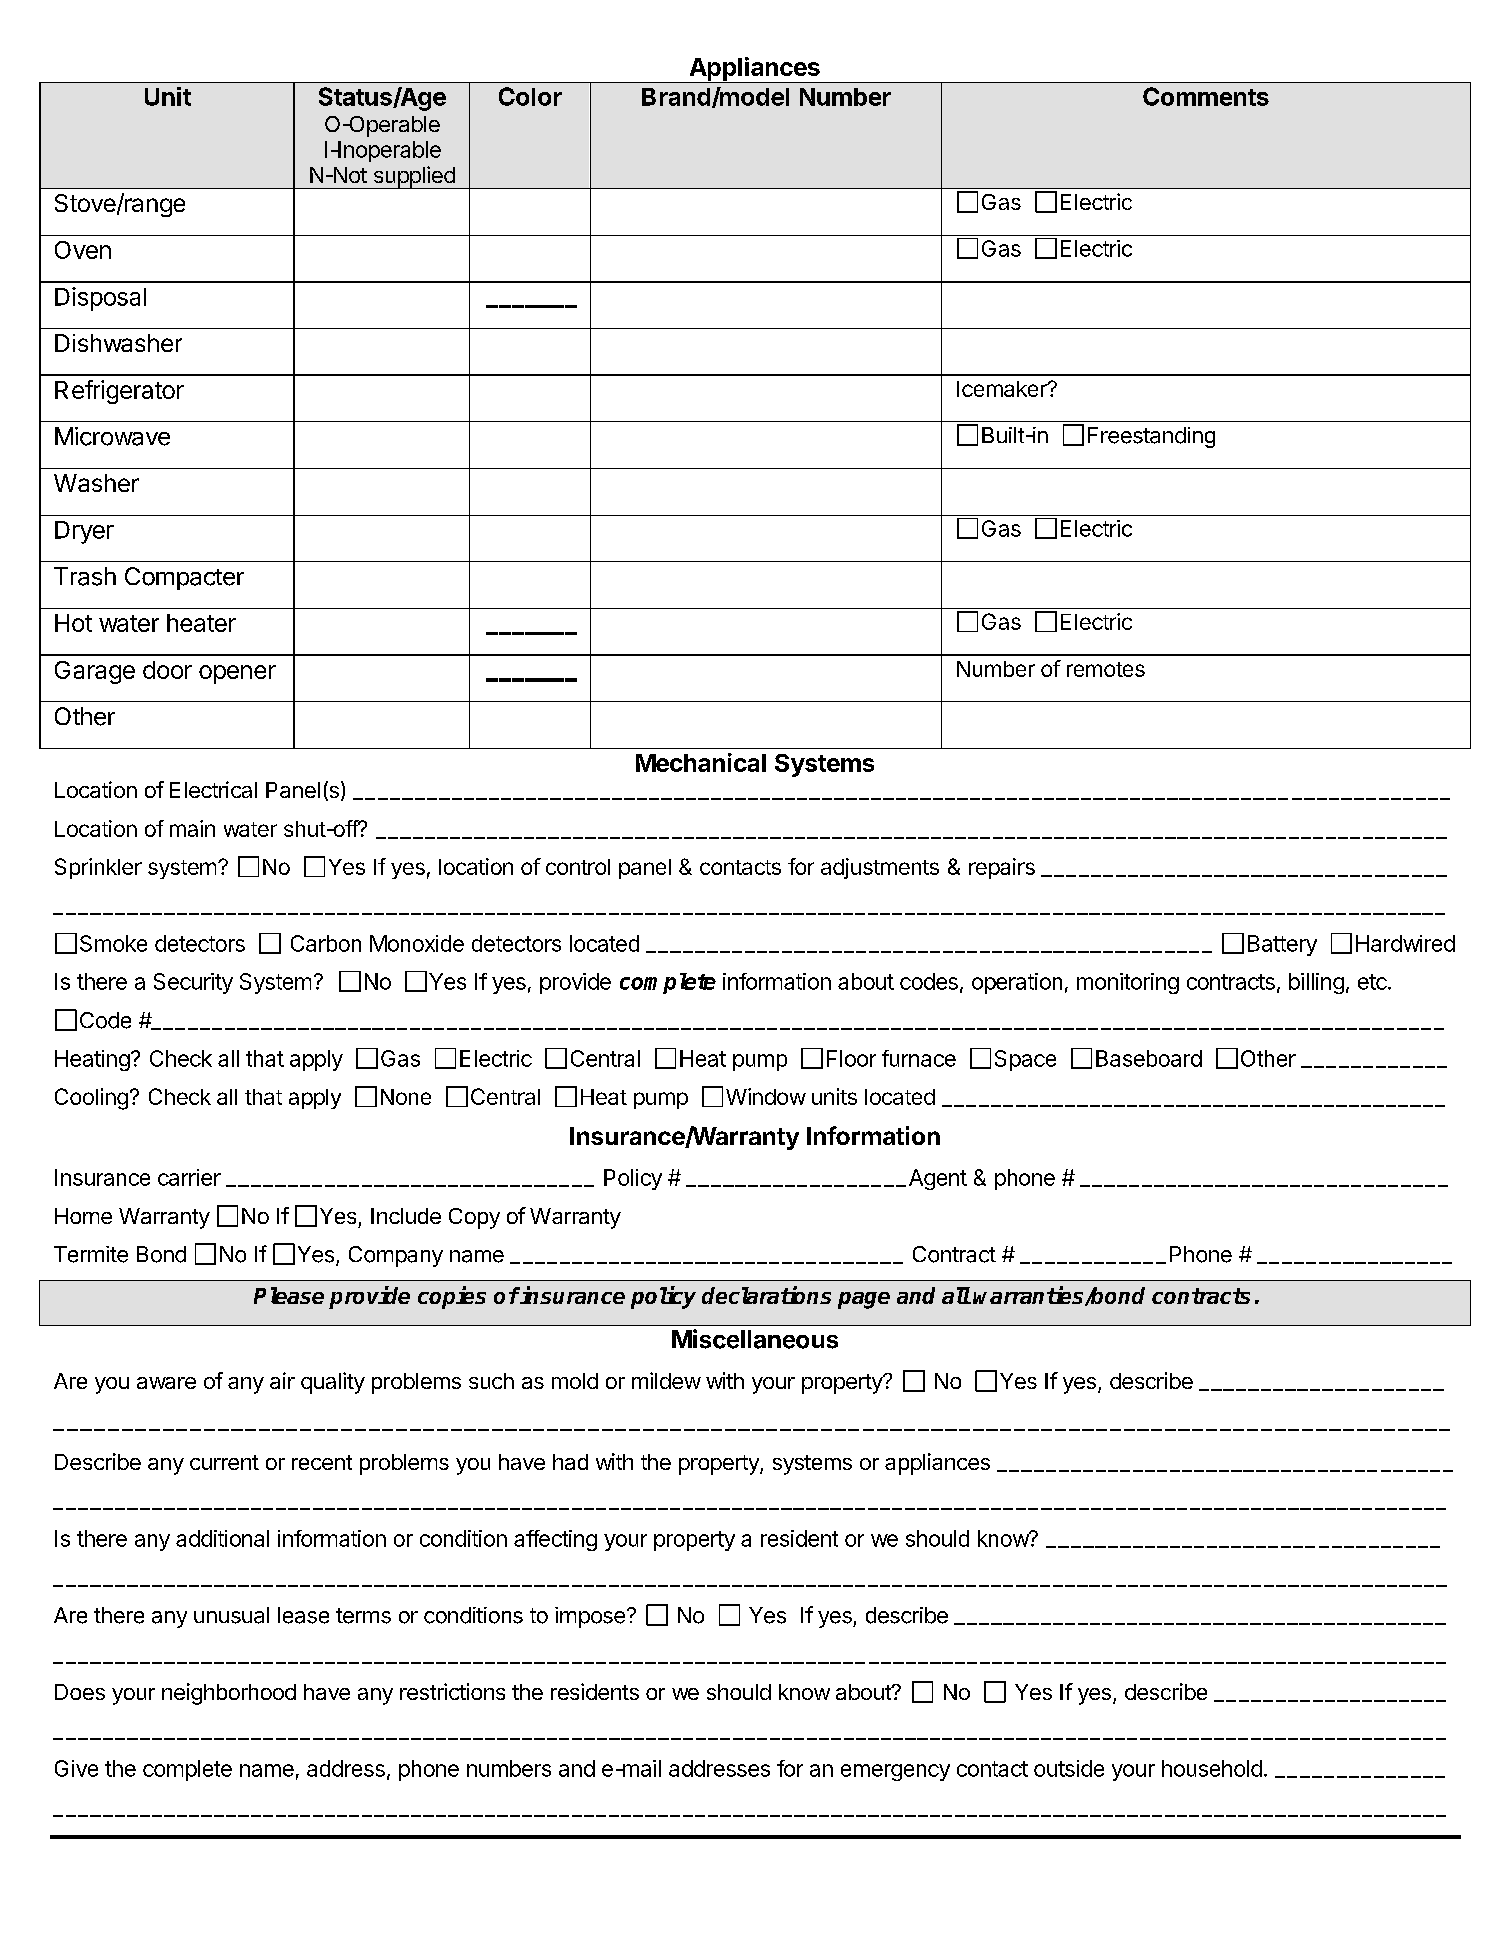 The height and width of the page is (1955, 1510). I want to click on Battery, so click(1282, 945).
